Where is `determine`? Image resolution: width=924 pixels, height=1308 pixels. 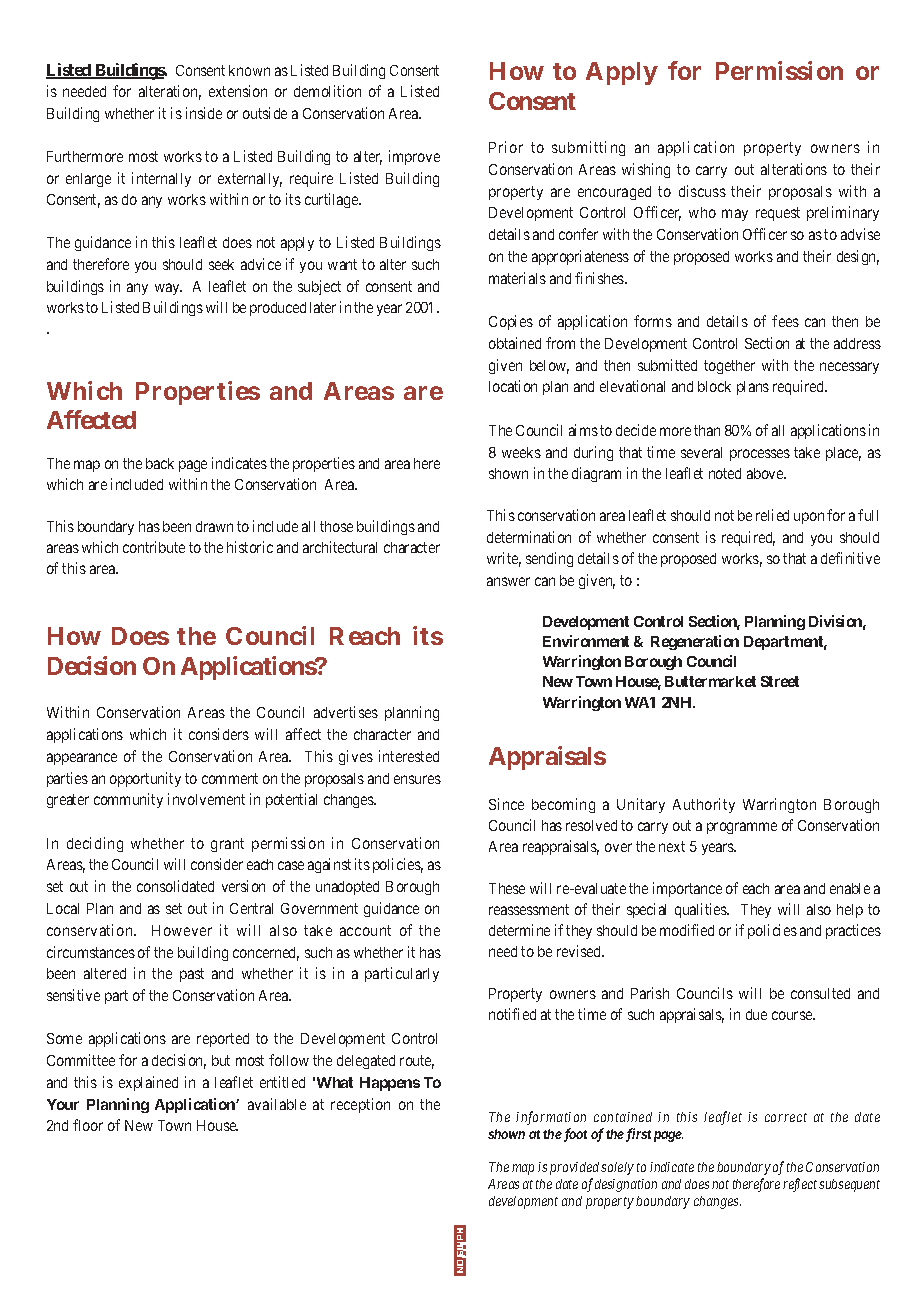 determine is located at coordinates (519, 930).
